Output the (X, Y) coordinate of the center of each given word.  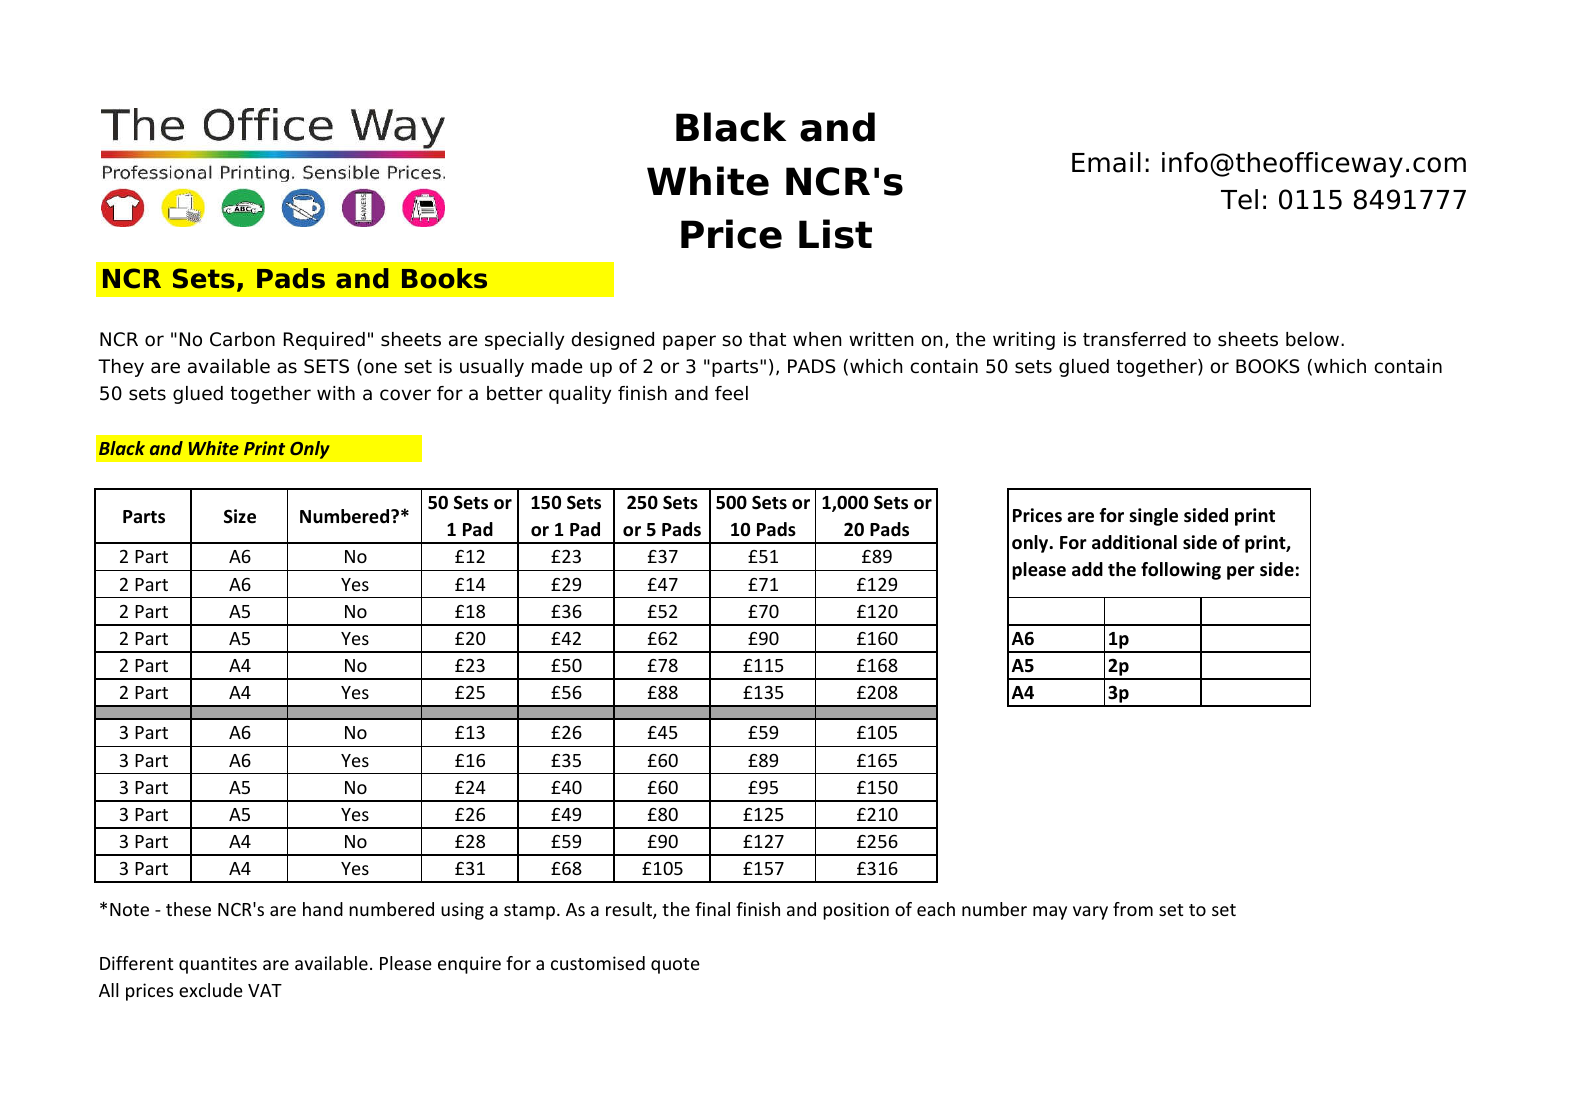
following (1181, 571)
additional (1134, 542)
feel (731, 393)
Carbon (242, 339)
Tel (1239, 199)
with (336, 393)
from (1133, 909)
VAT (265, 990)
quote (675, 966)
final (712, 909)
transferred (1134, 339)
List (835, 234)
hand (323, 909)
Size (240, 516)
